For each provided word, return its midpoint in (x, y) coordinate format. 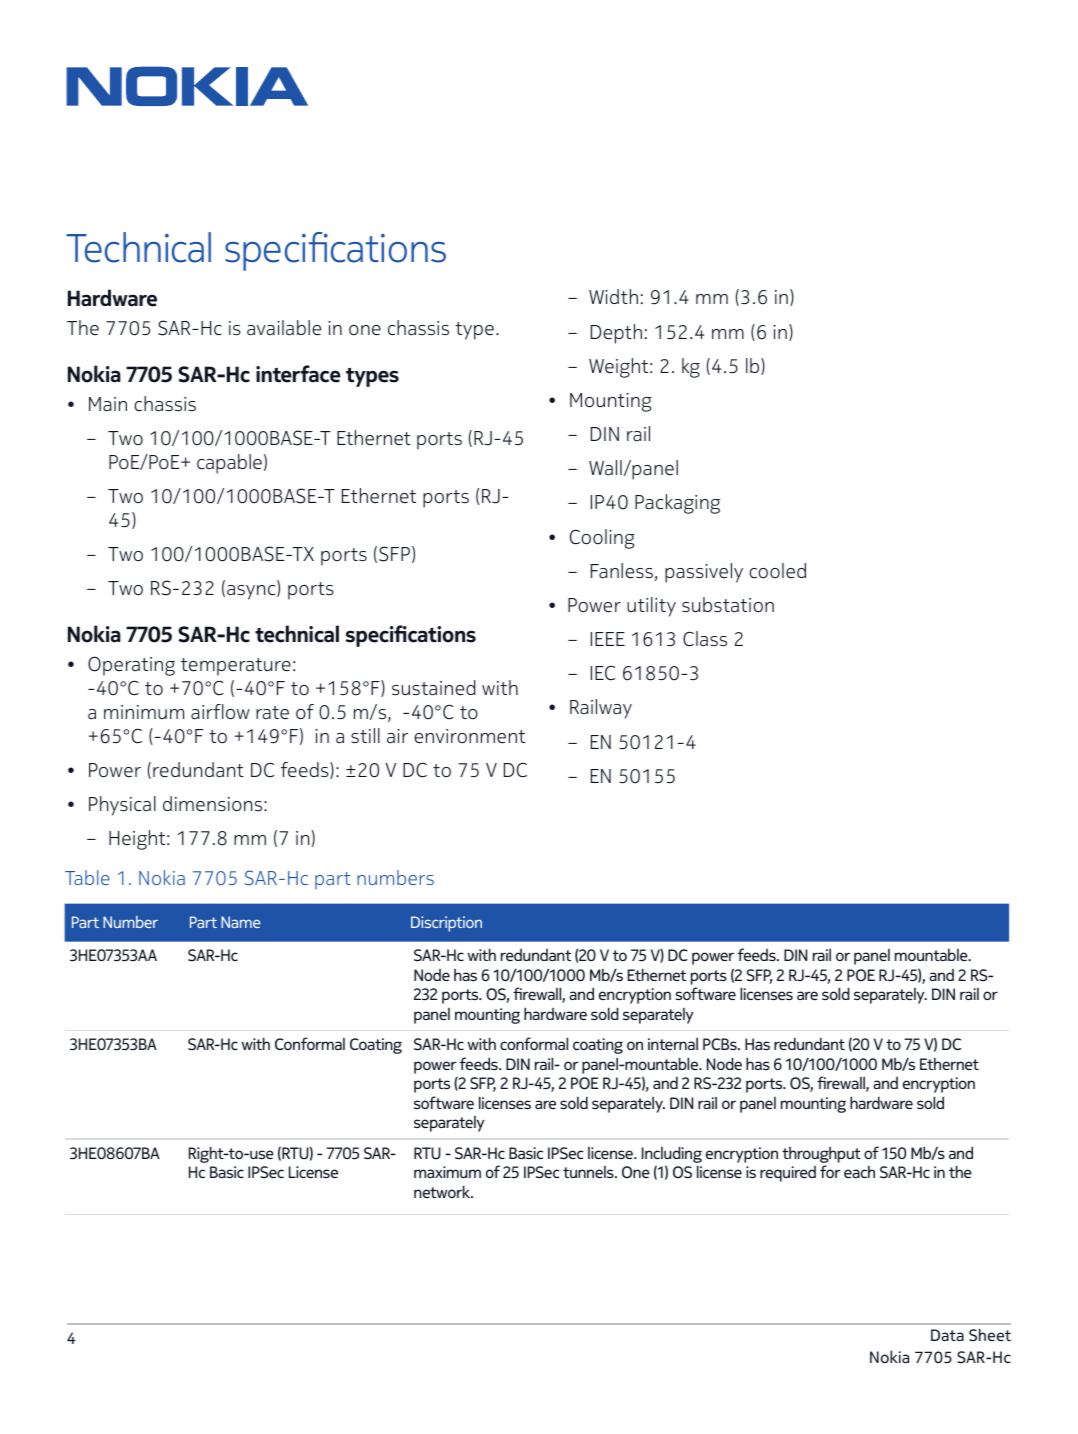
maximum (447, 1172)
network (443, 1191)
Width (613, 296)
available (284, 328)
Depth (616, 334)
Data (947, 1335)
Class (705, 638)
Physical (122, 806)
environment (469, 736)
